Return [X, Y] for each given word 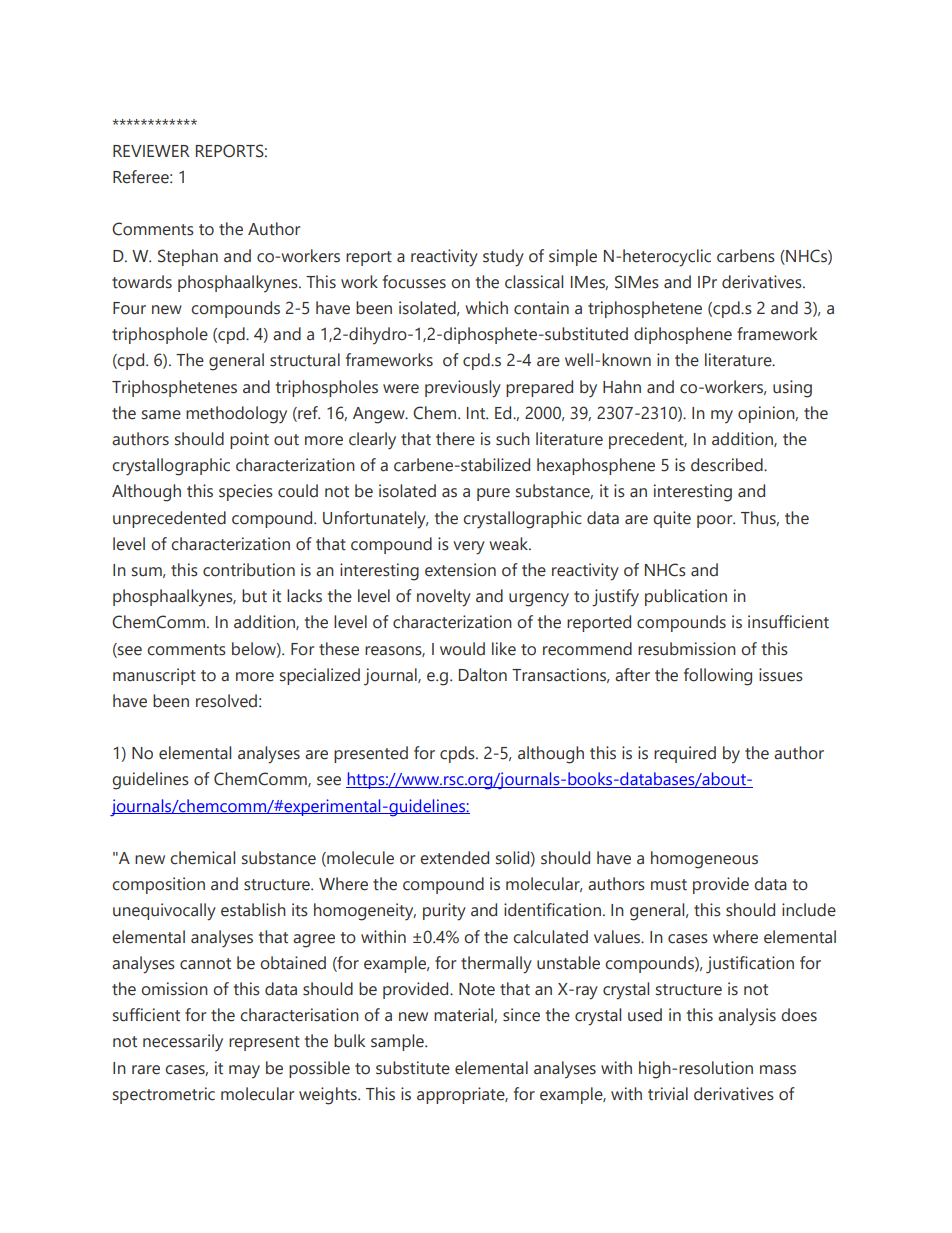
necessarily [183, 1043]
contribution [249, 570]
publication [686, 597]
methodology [236, 415]
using [792, 389]
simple [573, 257]
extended [454, 858]
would [462, 649]
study [503, 258]
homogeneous [704, 860]
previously [463, 389]
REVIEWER [151, 151]
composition [158, 885]
